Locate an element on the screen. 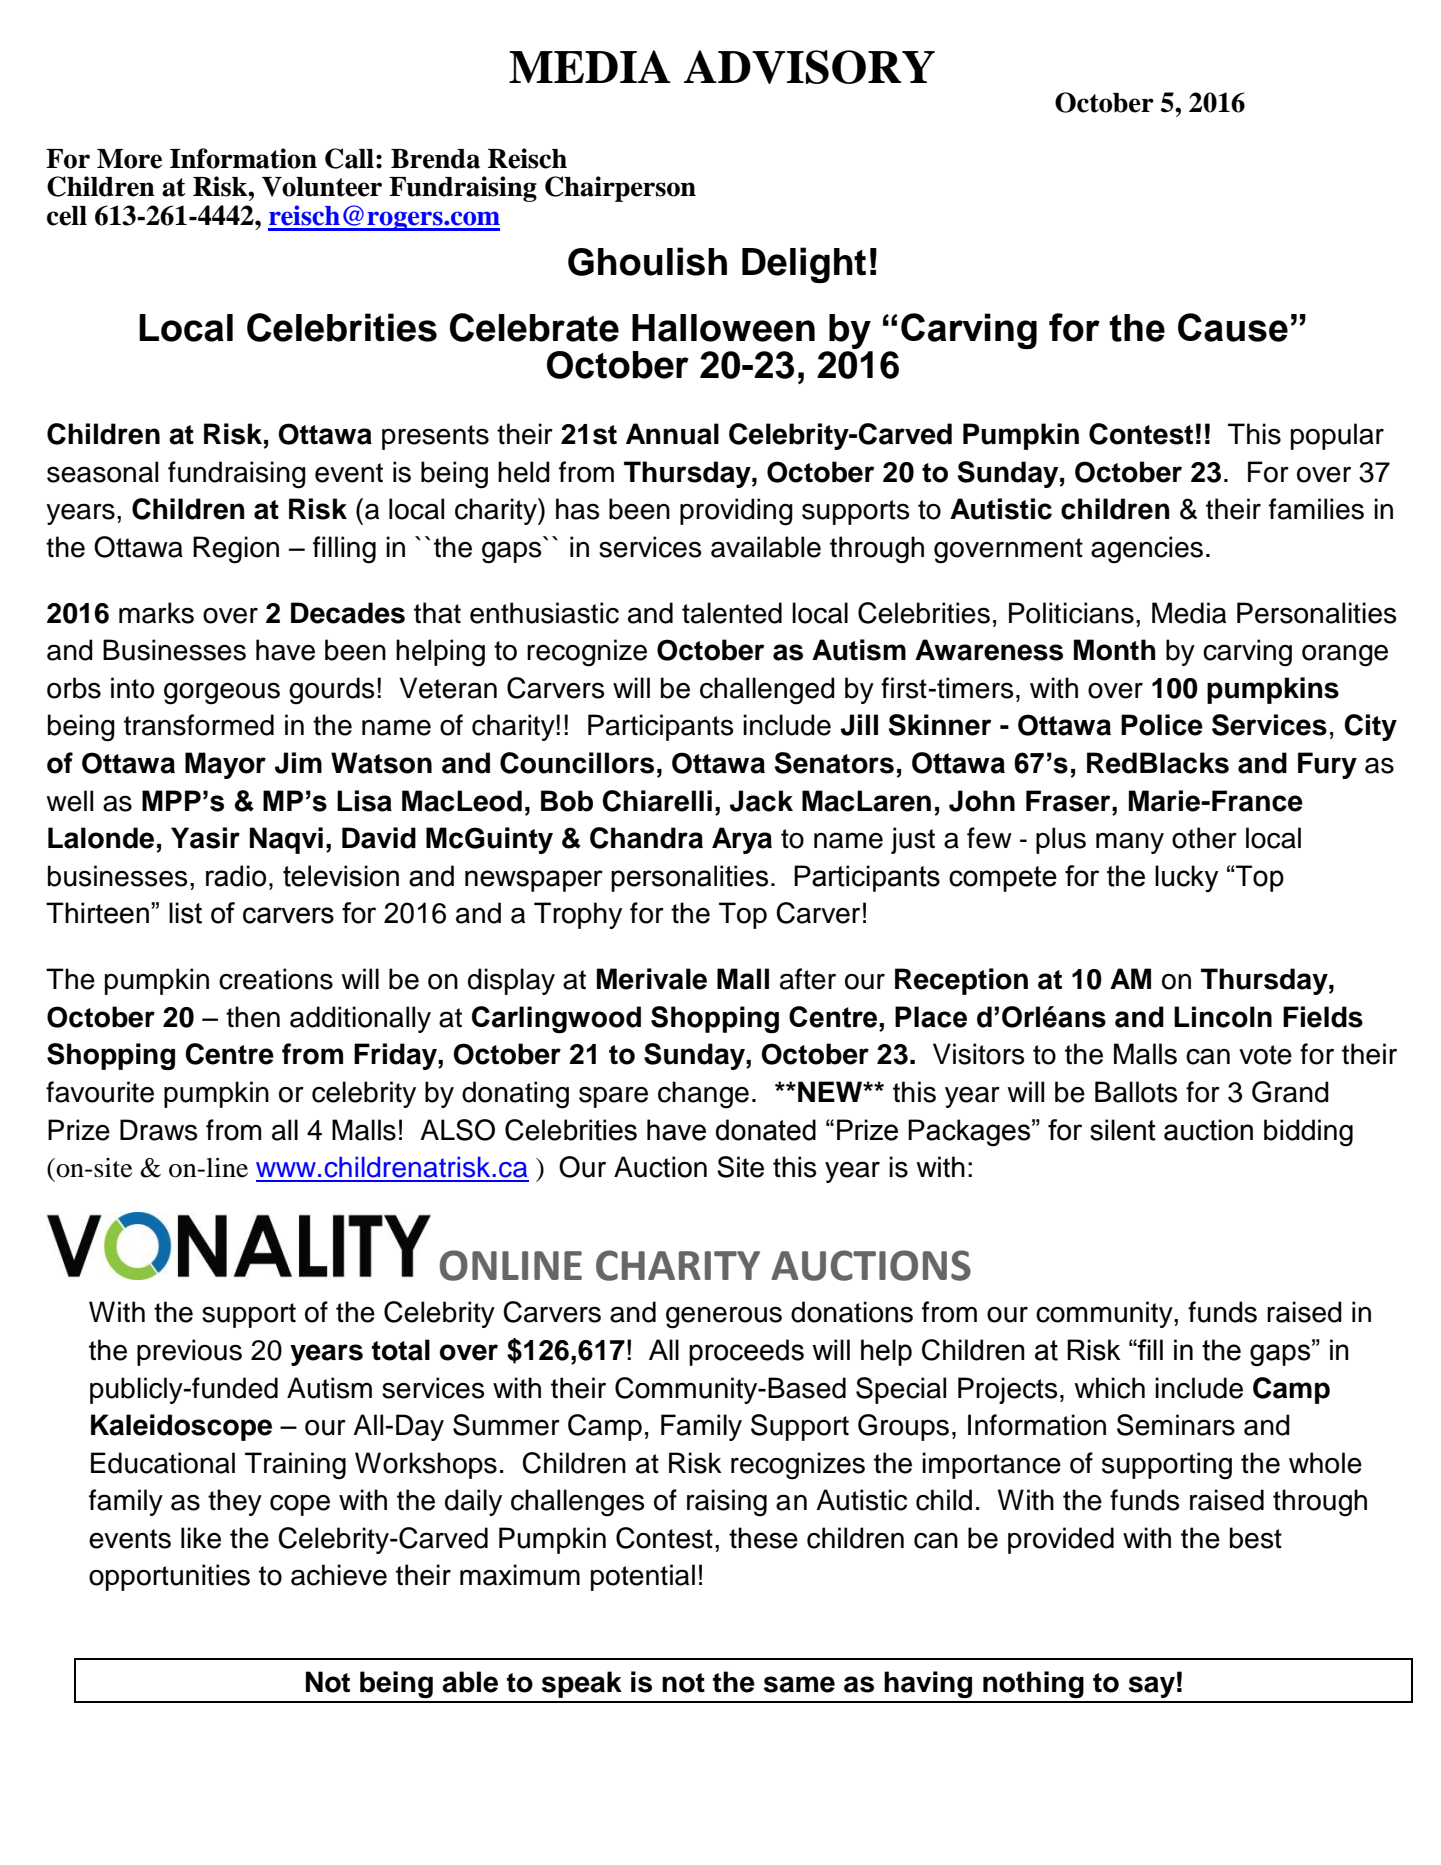  seasonal is located at coordinates (102, 472).
